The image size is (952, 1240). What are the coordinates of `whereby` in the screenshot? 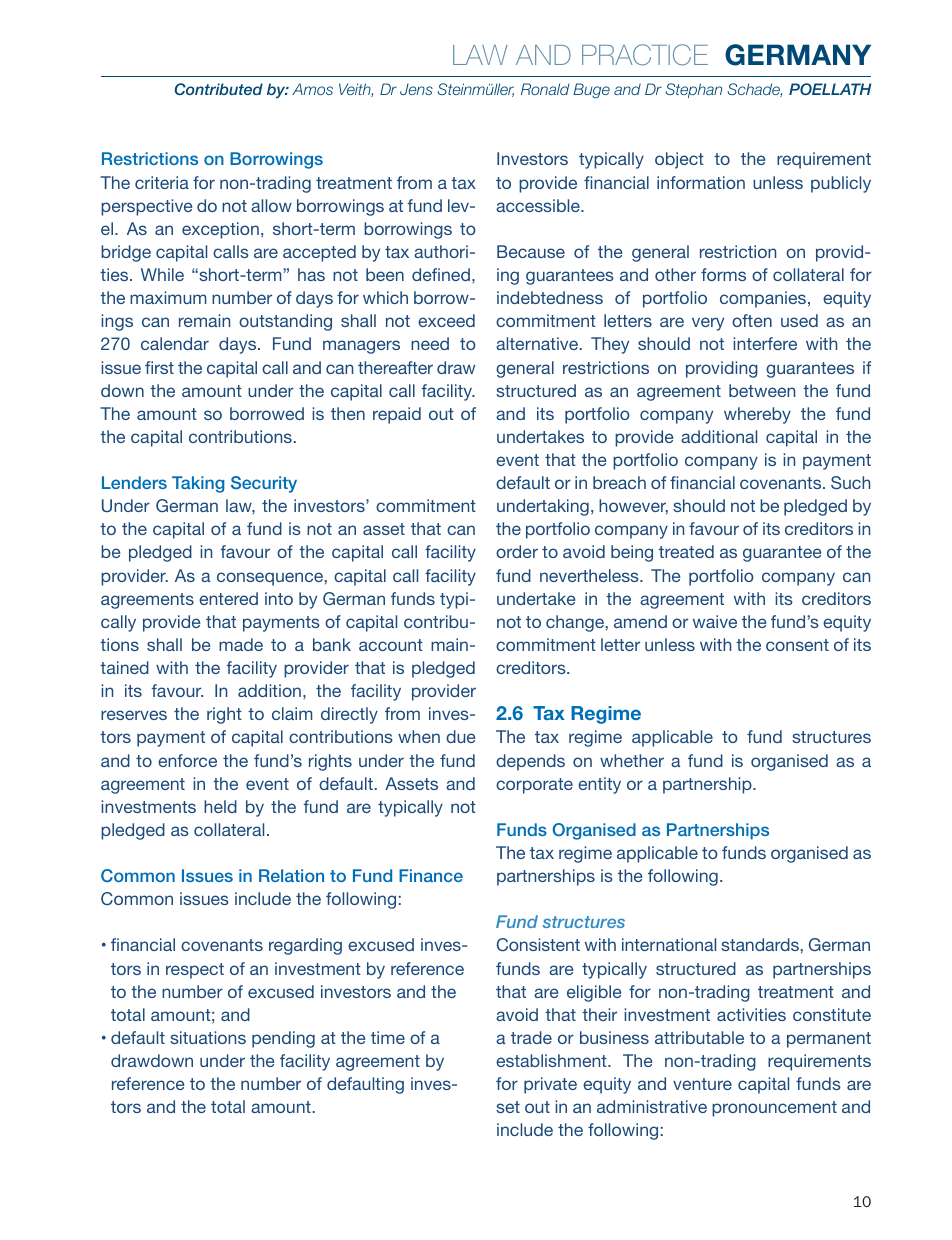 It's located at (757, 415).
